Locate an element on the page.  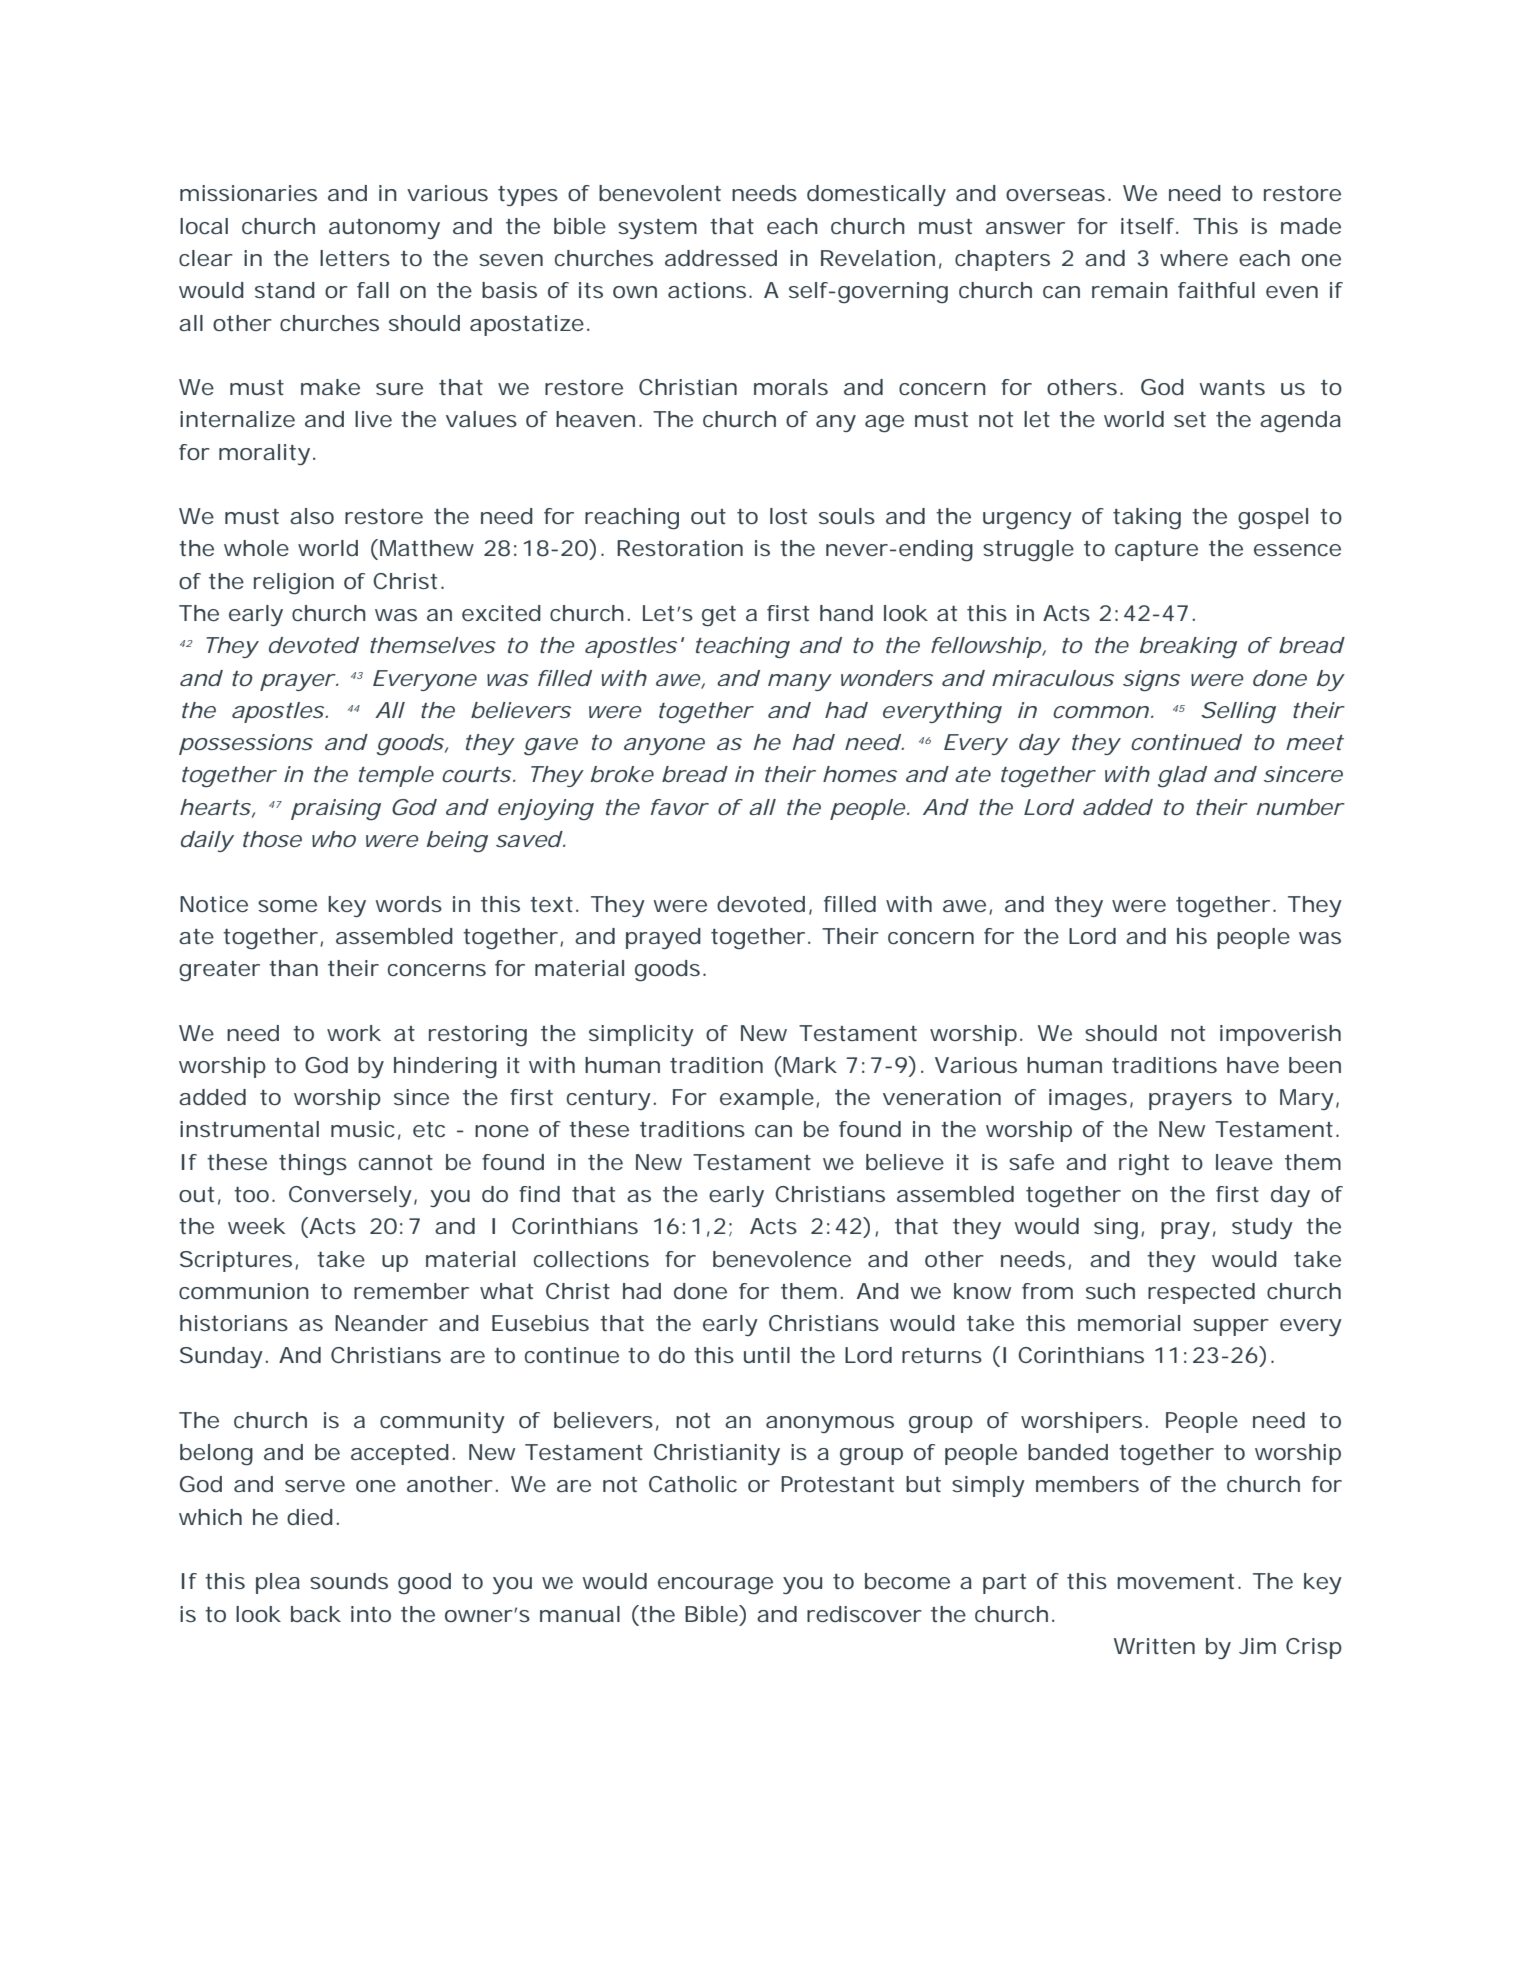
religion is located at coordinates (294, 584).
